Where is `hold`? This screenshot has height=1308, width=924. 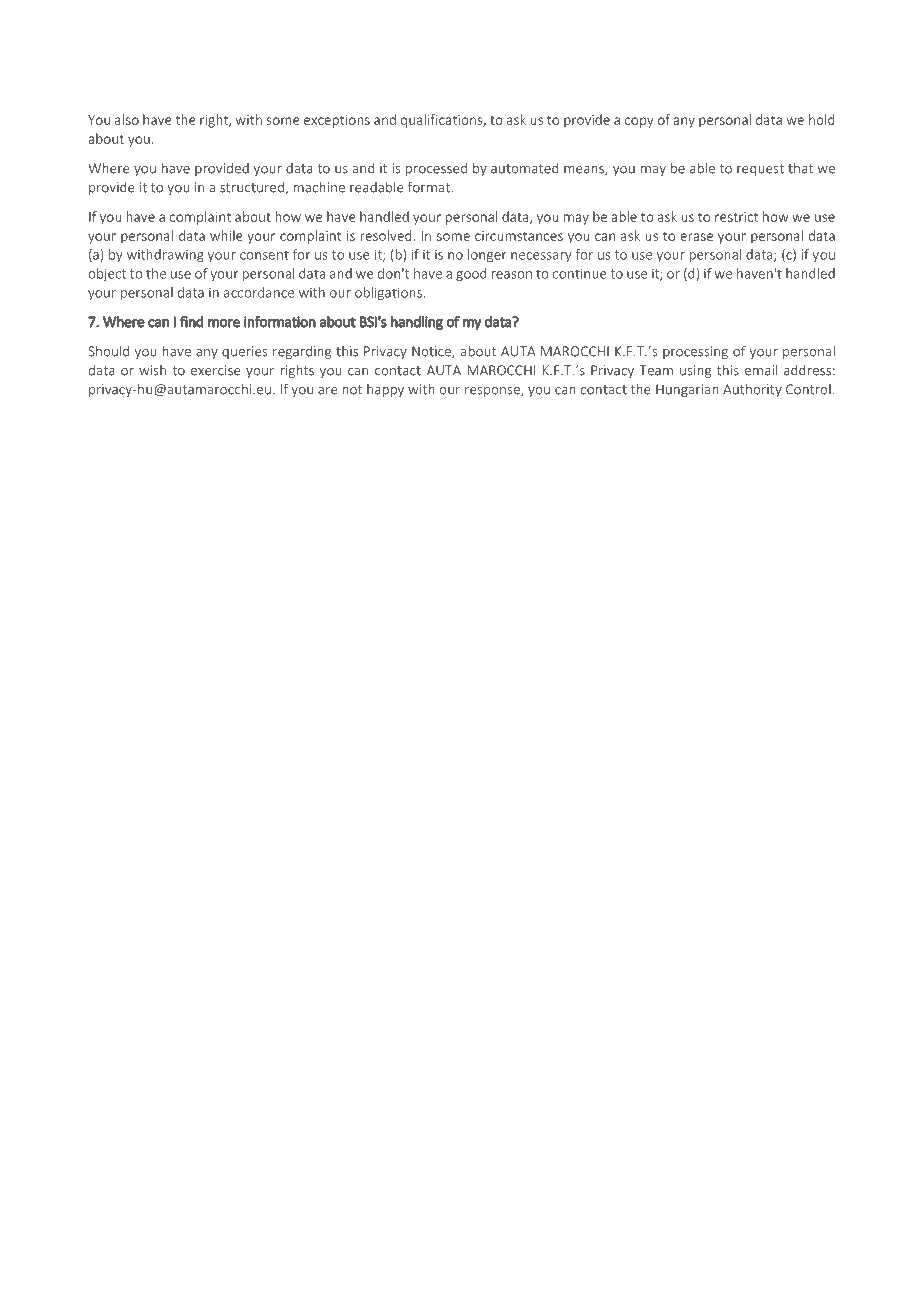 hold is located at coordinates (822, 119).
